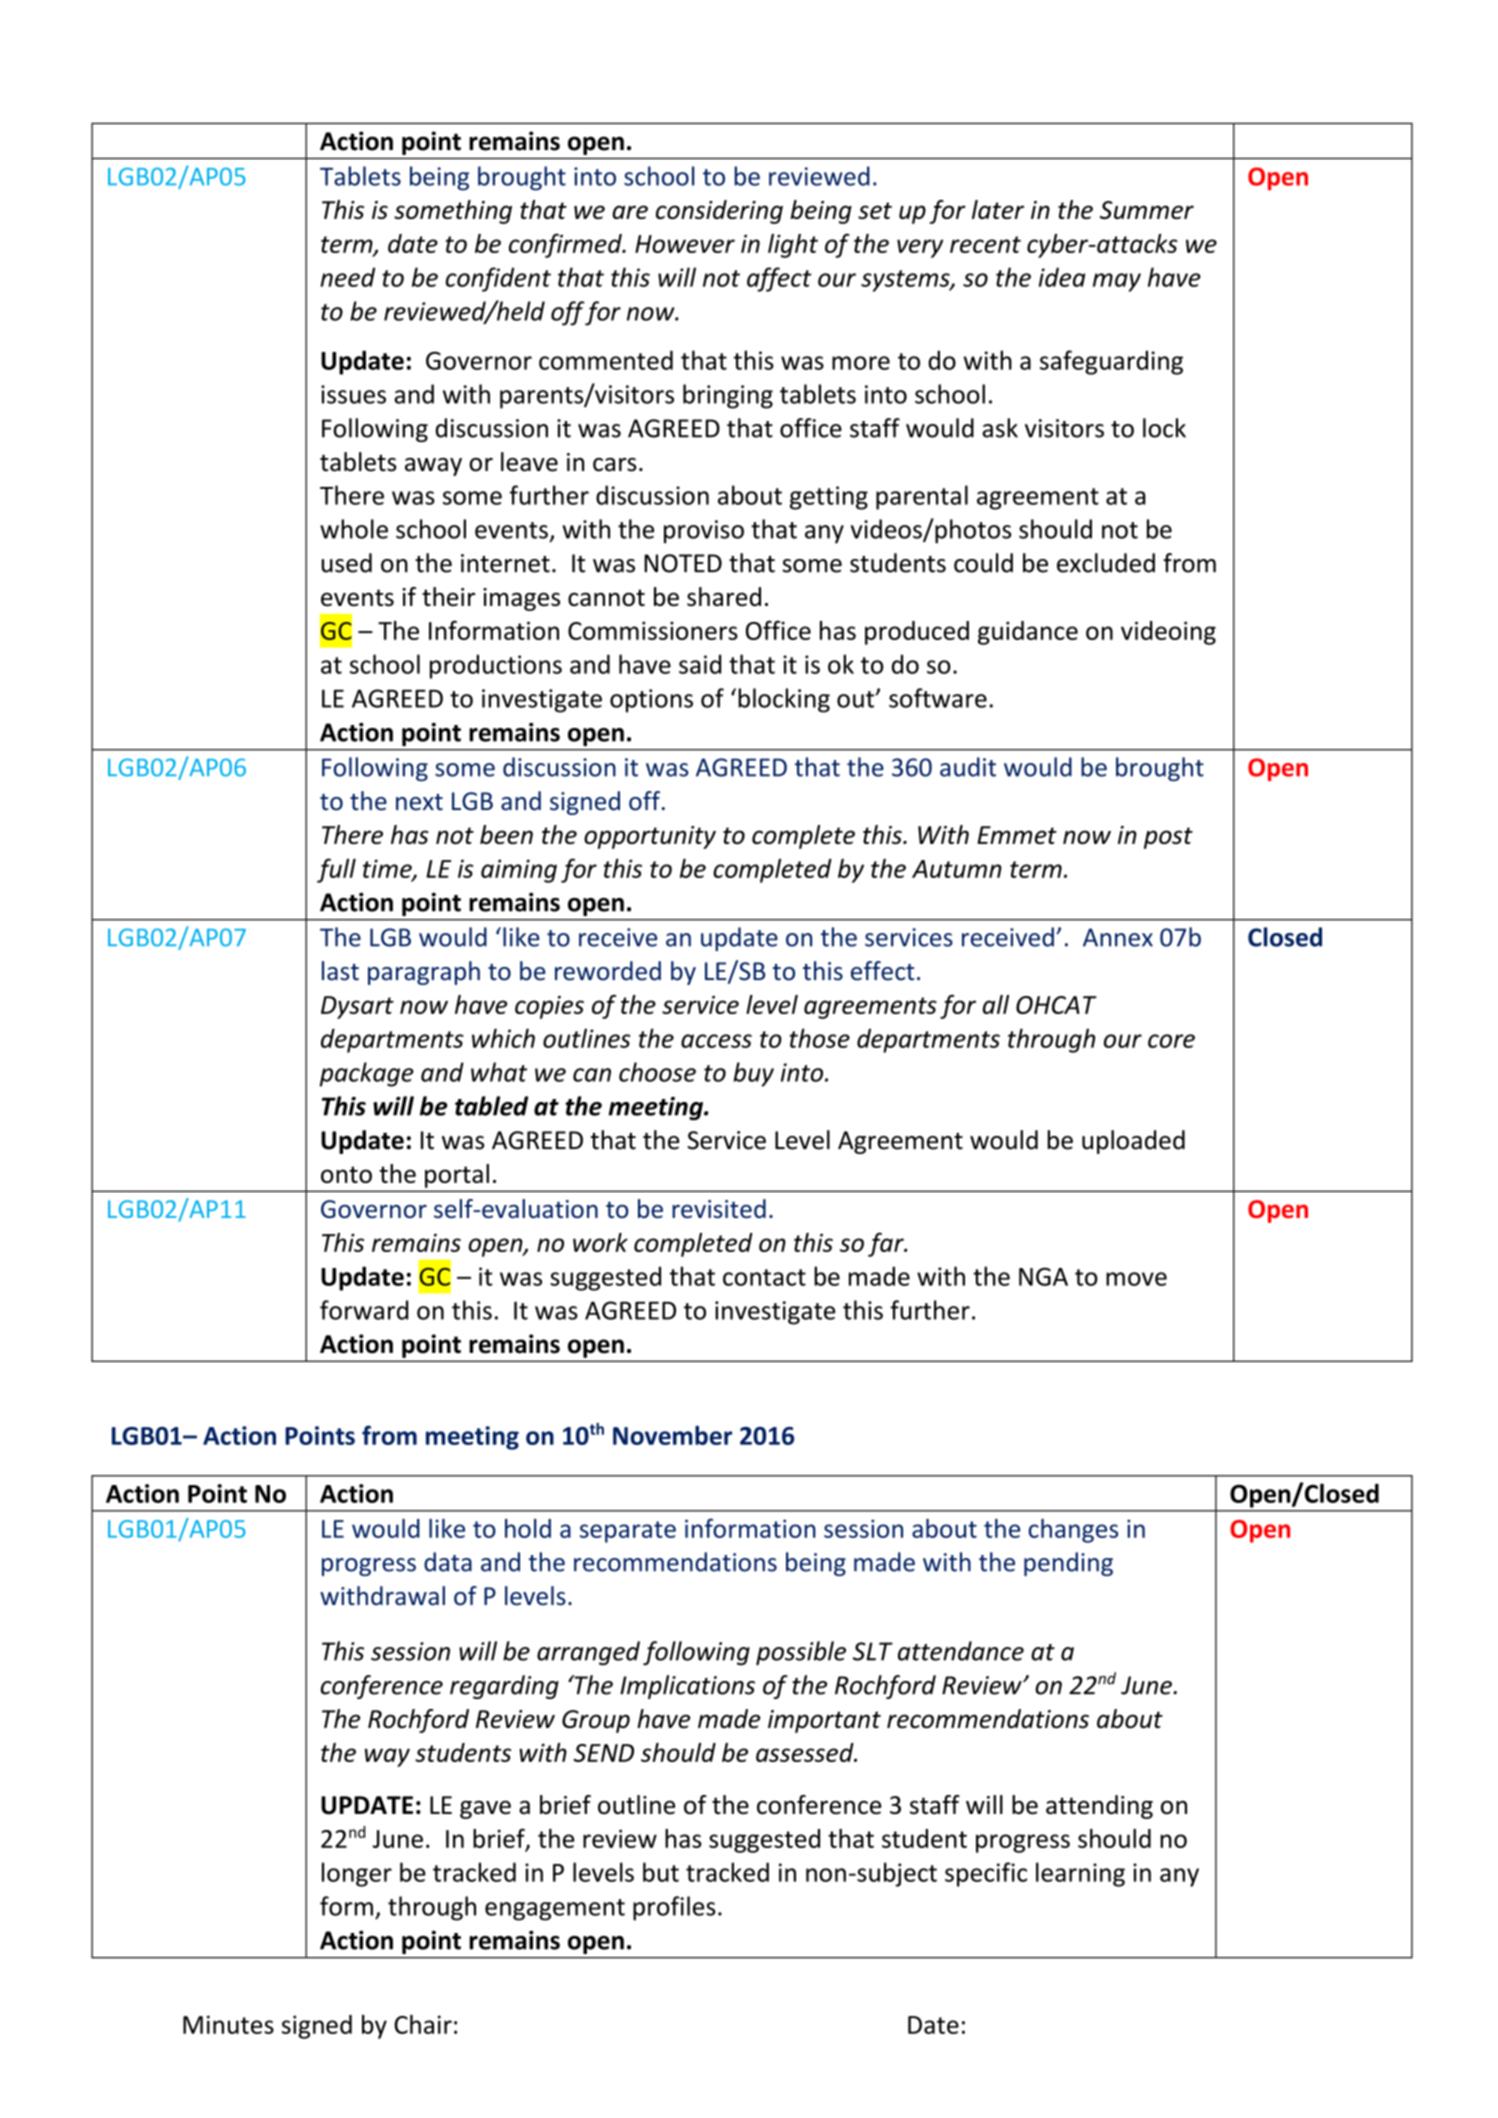 Image resolution: width=1498 pixels, height=2118 pixels. Describe the element at coordinates (423, 2024) in the document. I see `Chair` at that location.
